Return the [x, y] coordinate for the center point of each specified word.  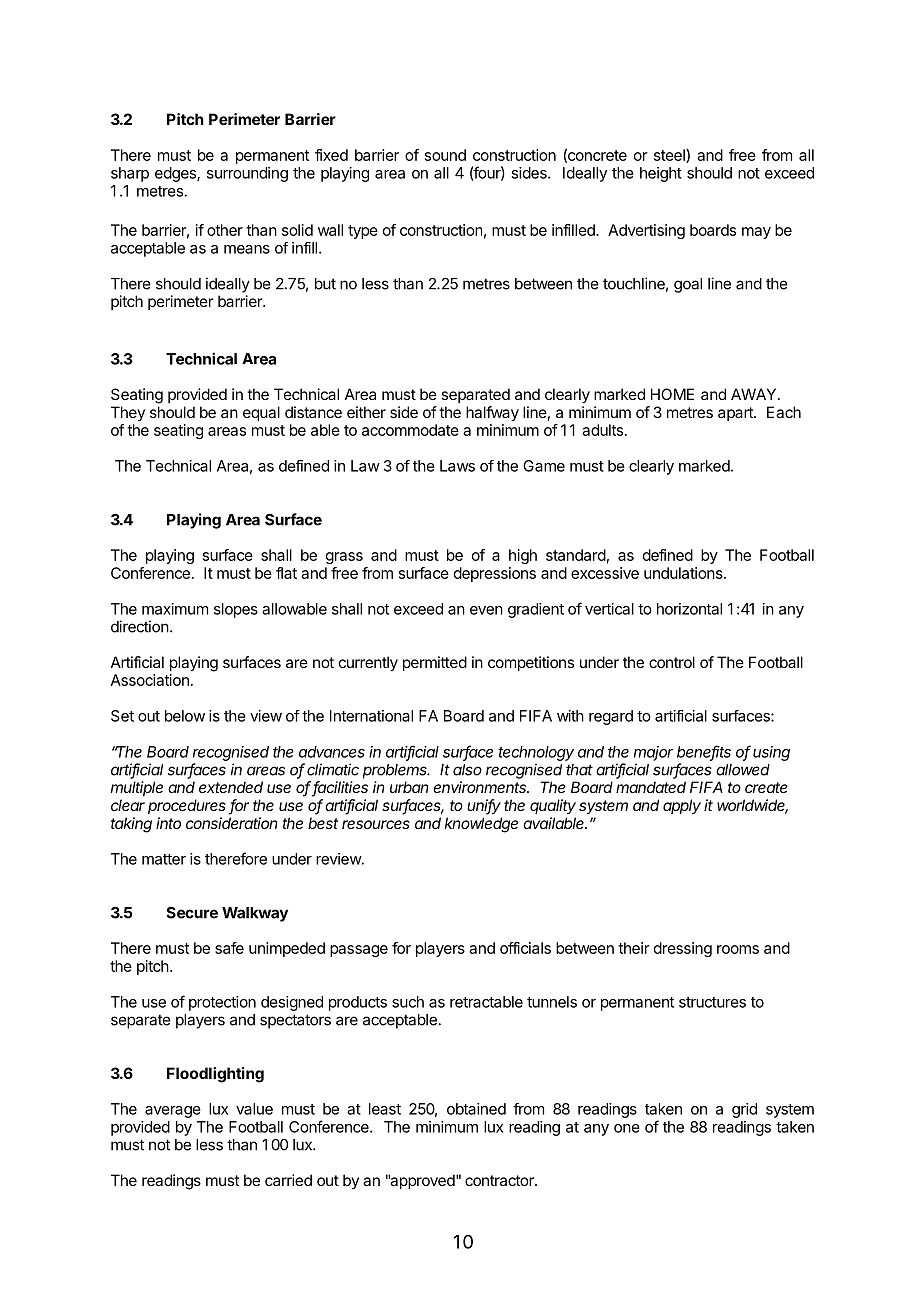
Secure [192, 913]
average [173, 1112]
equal [261, 413]
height [661, 174]
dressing [683, 949]
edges [176, 174]
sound [445, 155]
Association [150, 680]
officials [525, 948]
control [672, 662]
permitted [435, 663]
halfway [492, 414]
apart [736, 414]
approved [421, 1181]
